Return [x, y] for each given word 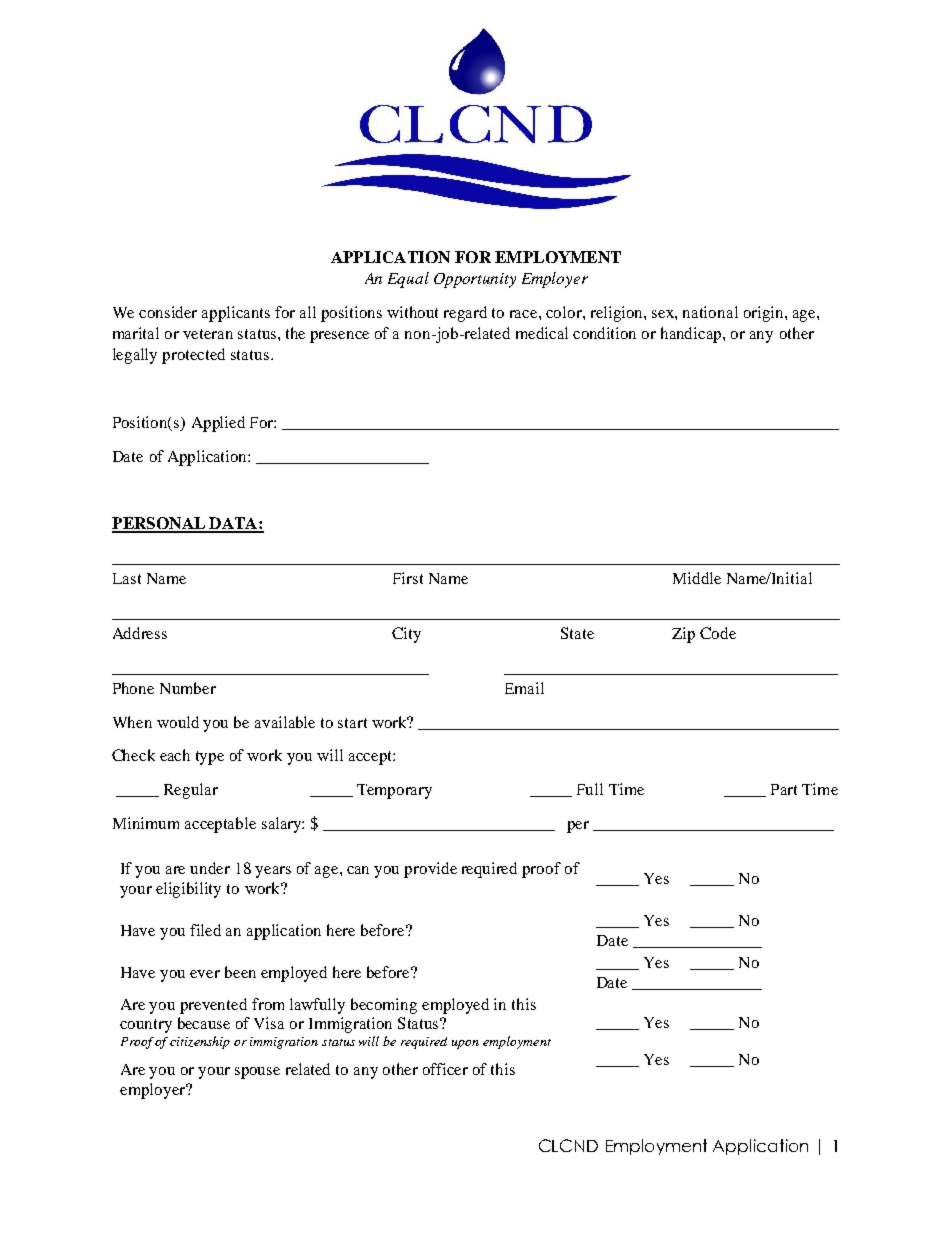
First [408, 578]
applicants [236, 314]
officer [445, 1069]
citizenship [200, 1042]
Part [784, 789]
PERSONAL [159, 524]
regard [465, 314]
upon [465, 1044]
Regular [191, 791]
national [710, 312]
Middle [697, 578]
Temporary [394, 791]
